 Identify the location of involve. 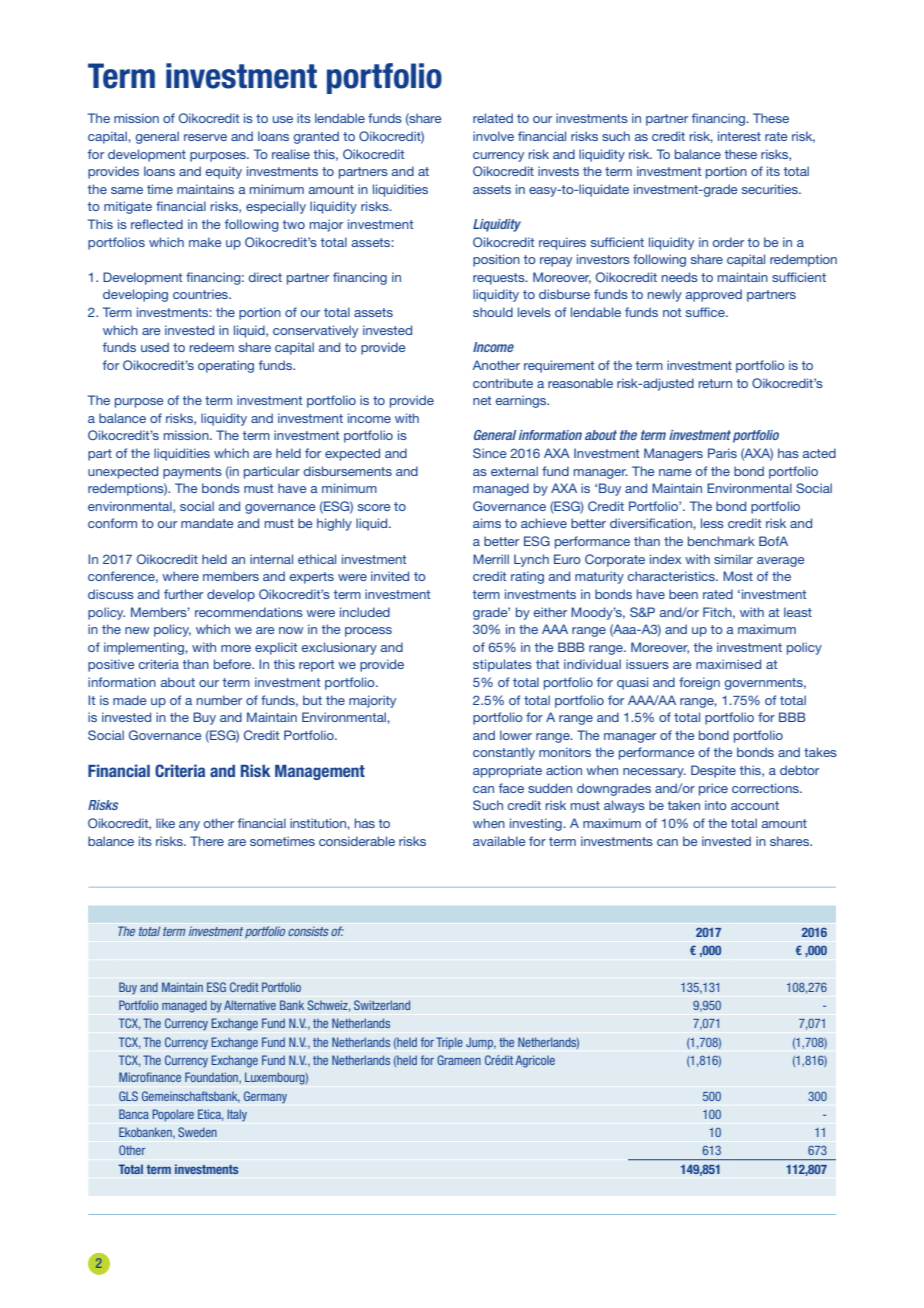
(493, 136).
